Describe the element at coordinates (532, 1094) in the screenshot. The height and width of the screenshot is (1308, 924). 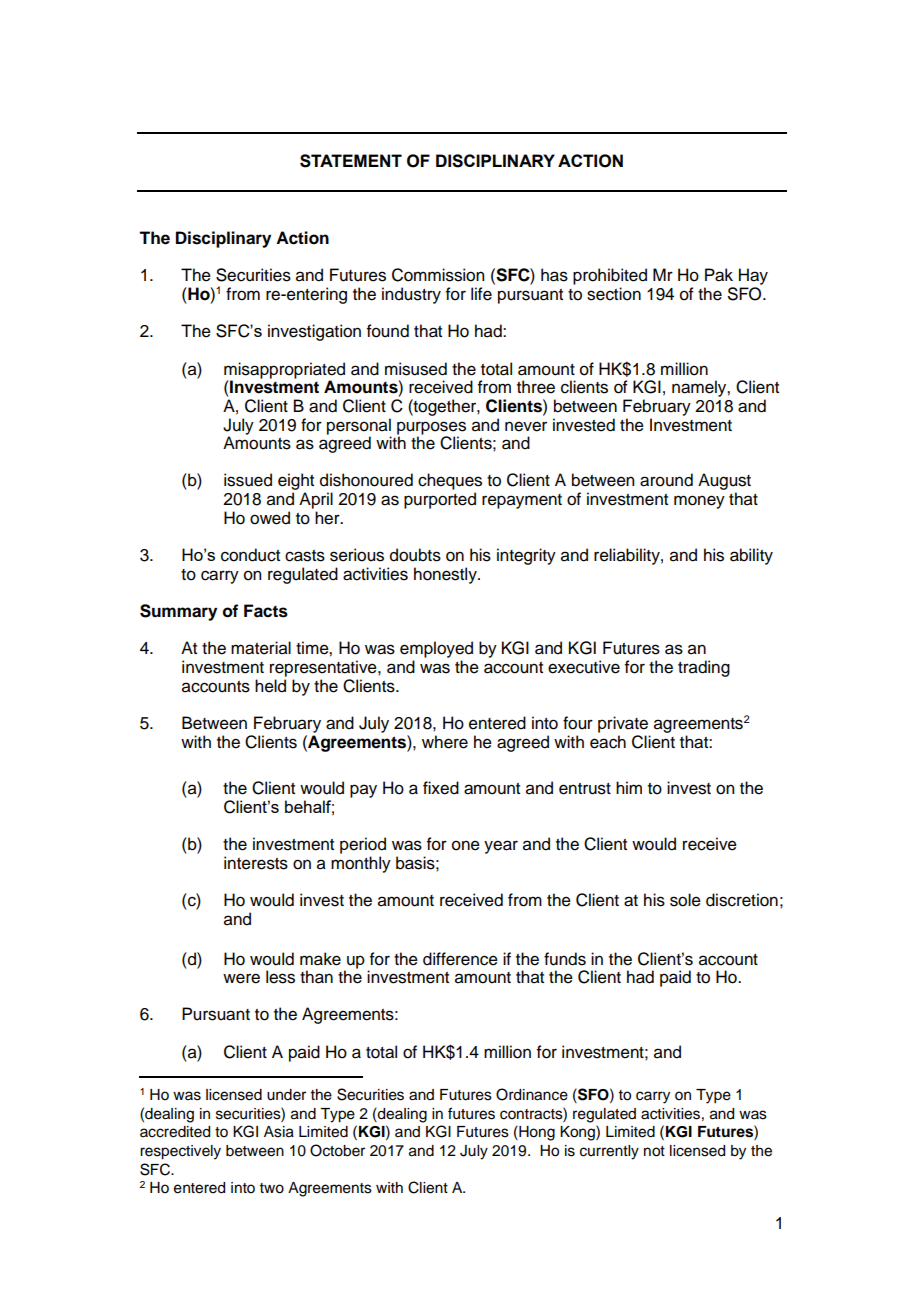
I see `Ordinance` at that location.
